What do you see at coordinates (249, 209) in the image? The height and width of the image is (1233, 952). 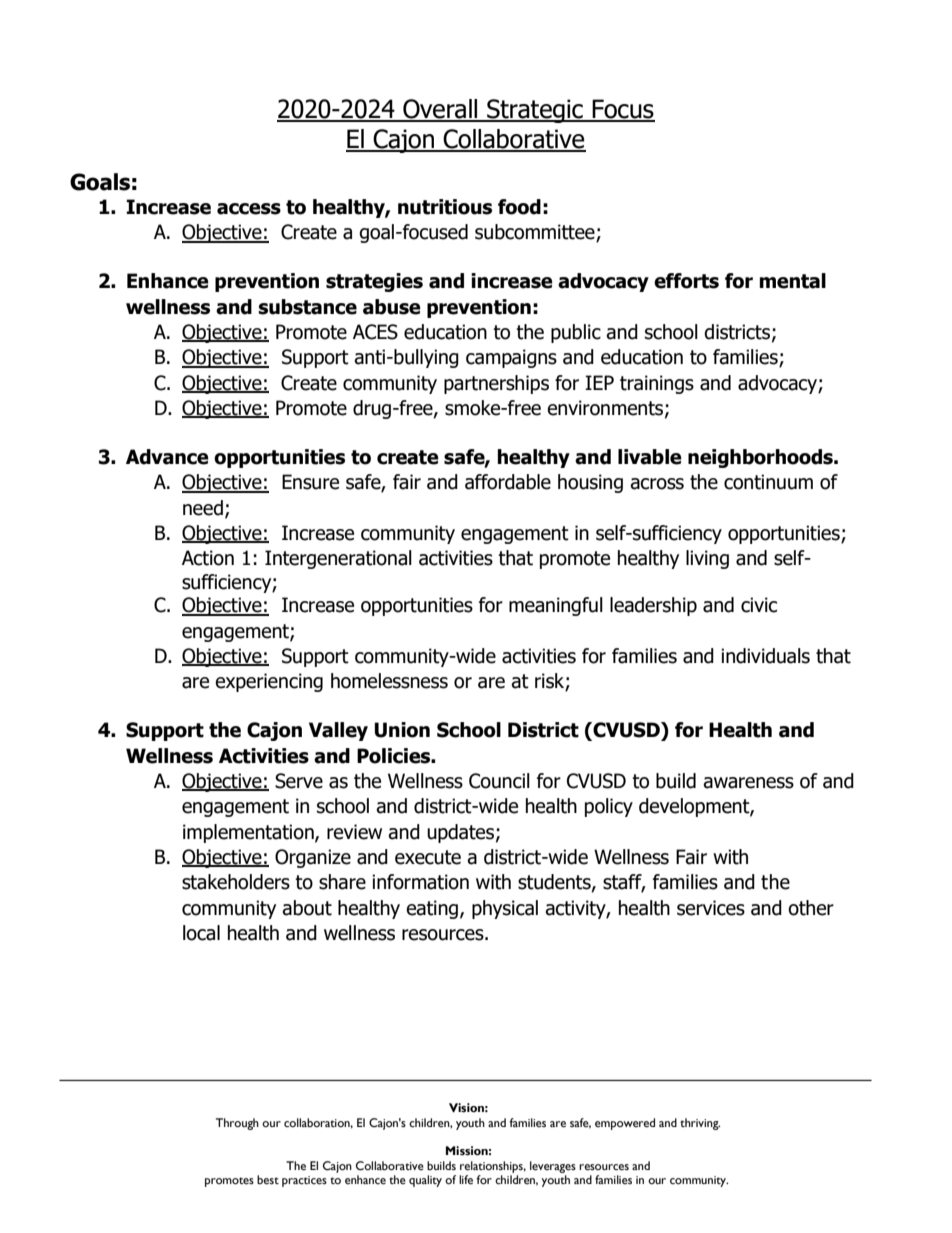 I see `access` at bounding box center [249, 209].
